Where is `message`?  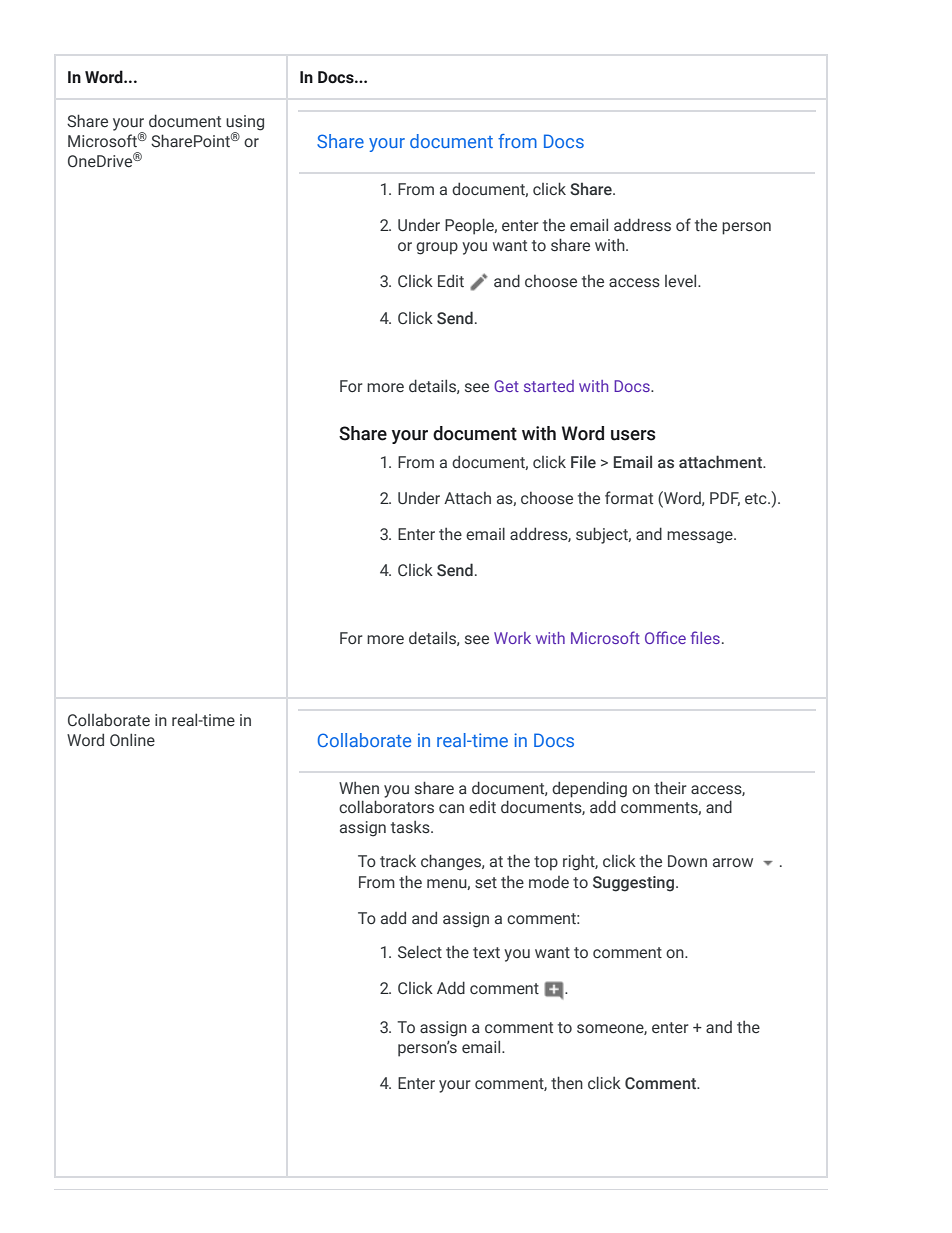 message is located at coordinates (701, 537).
